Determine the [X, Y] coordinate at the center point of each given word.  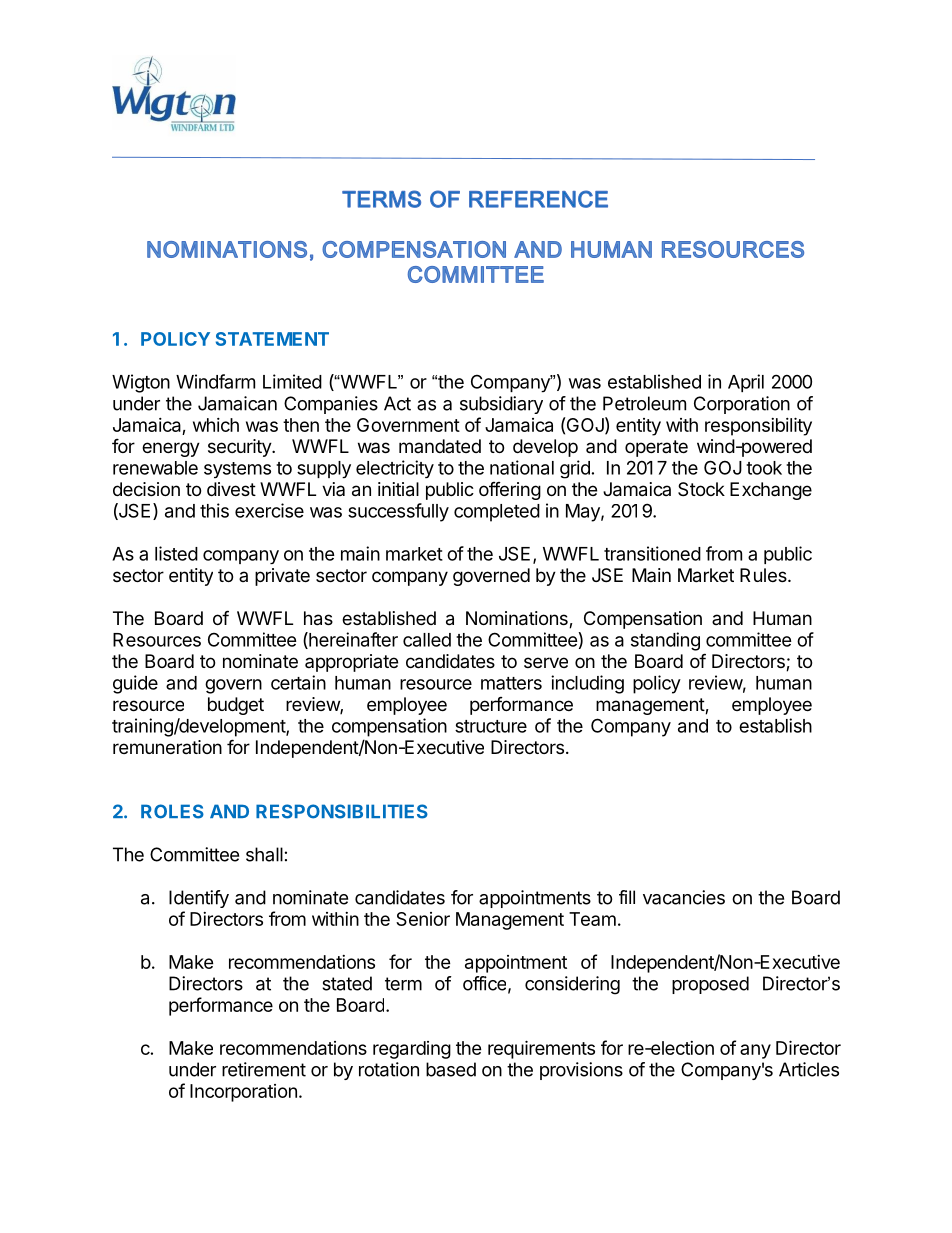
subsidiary [501, 405]
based [451, 1069]
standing [665, 641]
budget [236, 706]
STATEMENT [272, 339]
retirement [264, 1069]
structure [491, 726]
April [746, 383]
